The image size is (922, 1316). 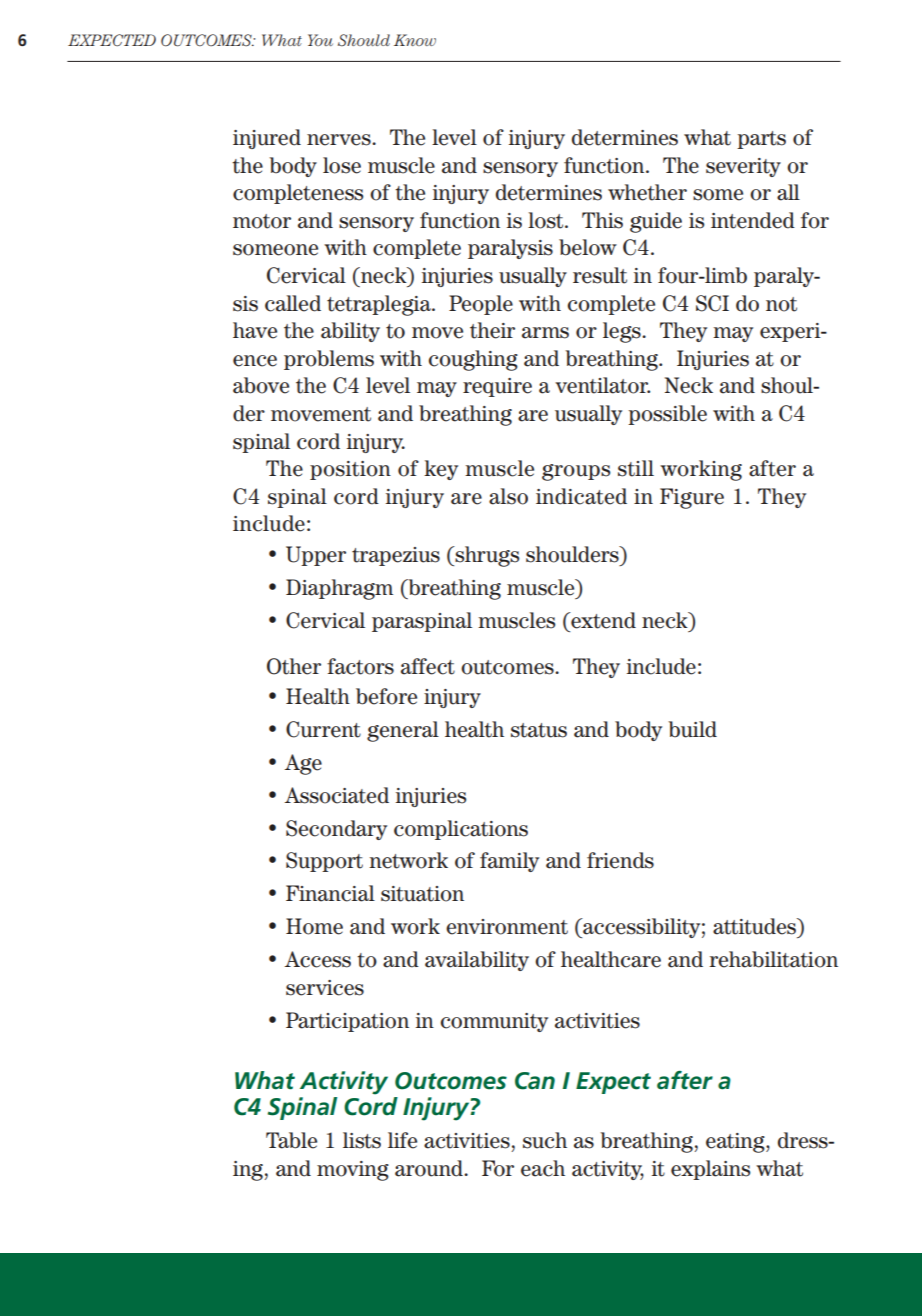 I want to click on possible, so click(x=667, y=415).
